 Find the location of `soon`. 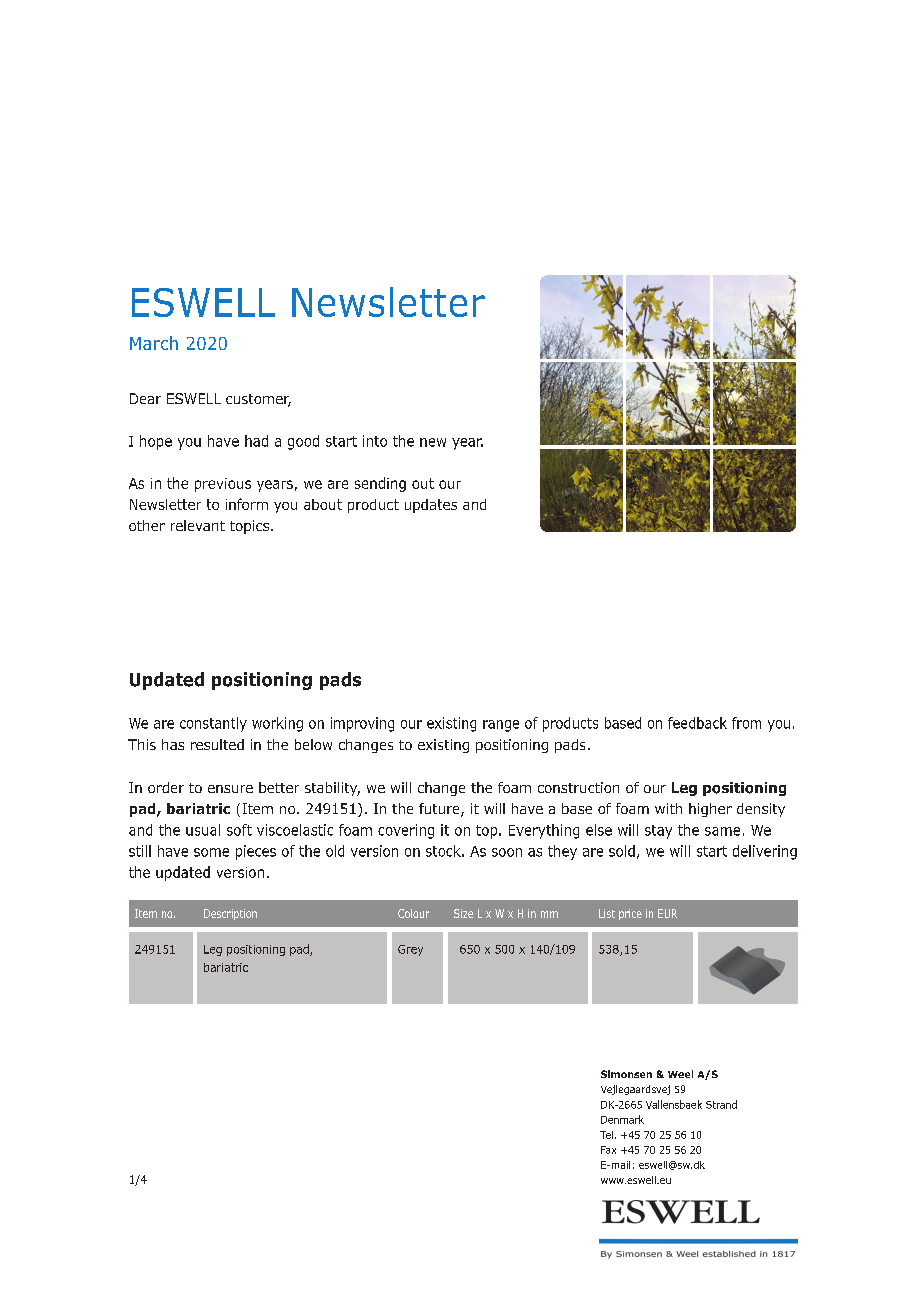

soon is located at coordinates (507, 852).
